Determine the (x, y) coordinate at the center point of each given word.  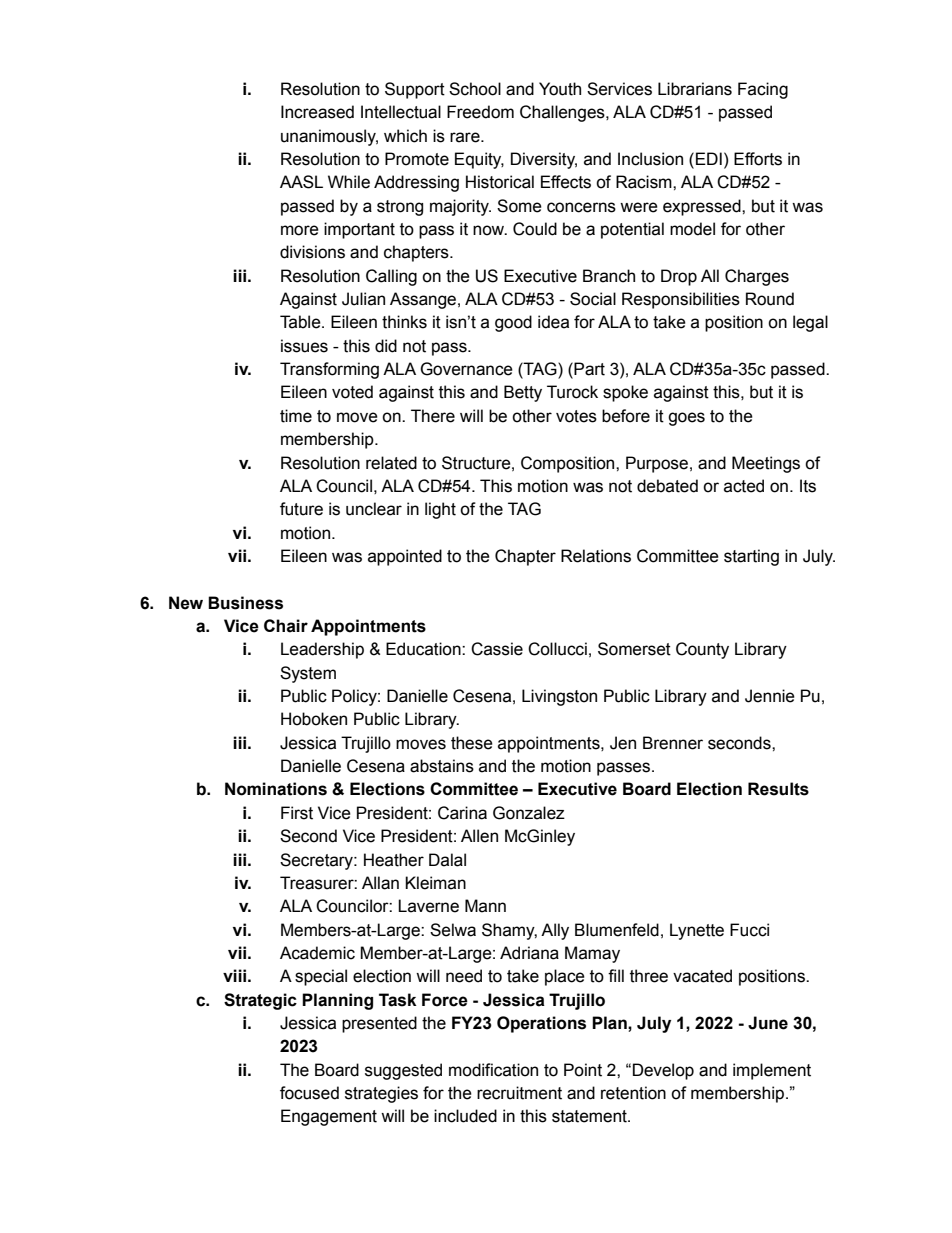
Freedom (480, 112)
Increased (317, 112)
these (472, 743)
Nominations (276, 789)
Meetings (766, 464)
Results (778, 789)
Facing (763, 90)
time (296, 416)
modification (493, 1070)
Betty (523, 393)
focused (309, 1093)
